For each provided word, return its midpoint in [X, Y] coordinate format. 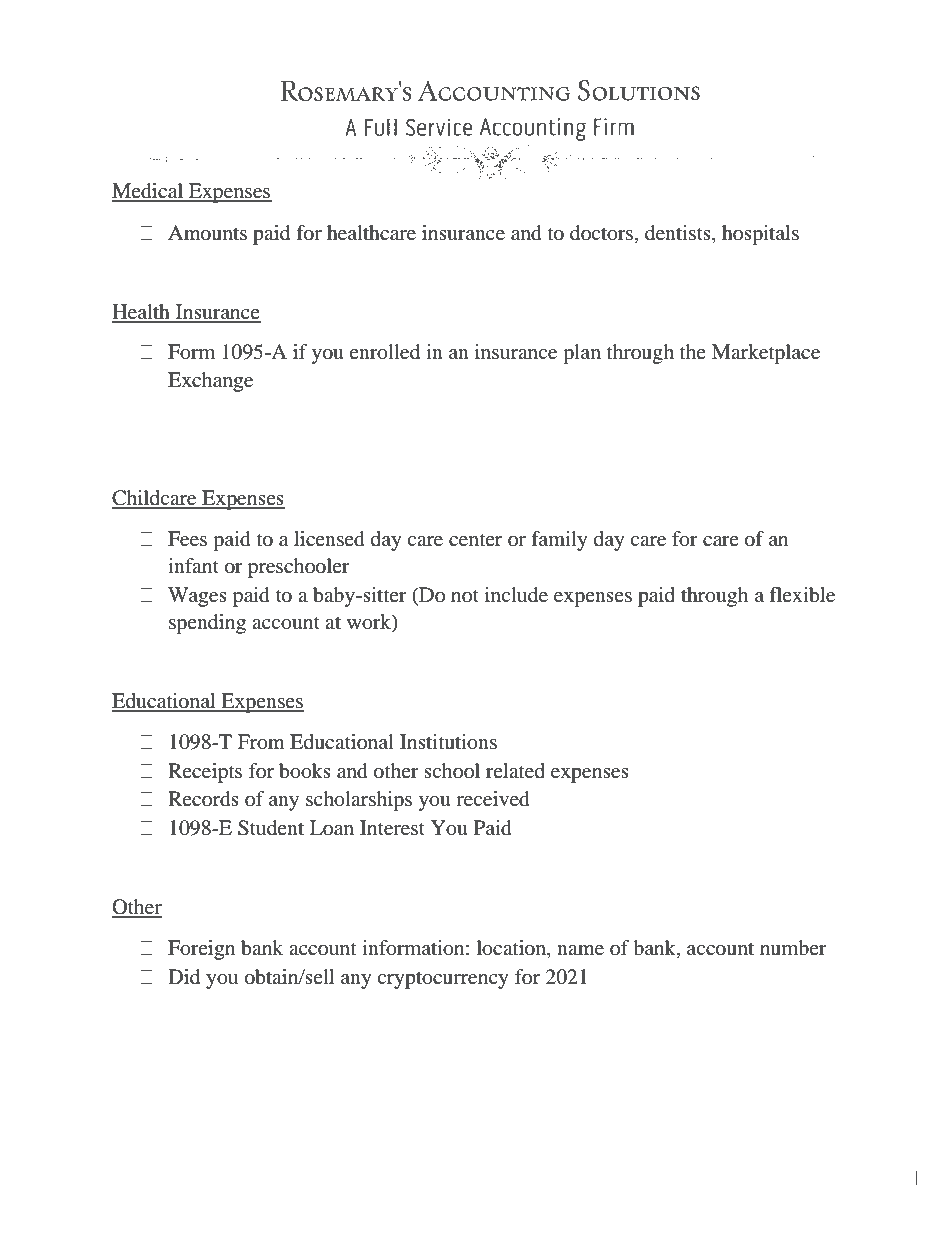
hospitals [760, 235]
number [793, 948]
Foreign [201, 950]
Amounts [207, 233]
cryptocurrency [443, 980]
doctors [601, 233]
